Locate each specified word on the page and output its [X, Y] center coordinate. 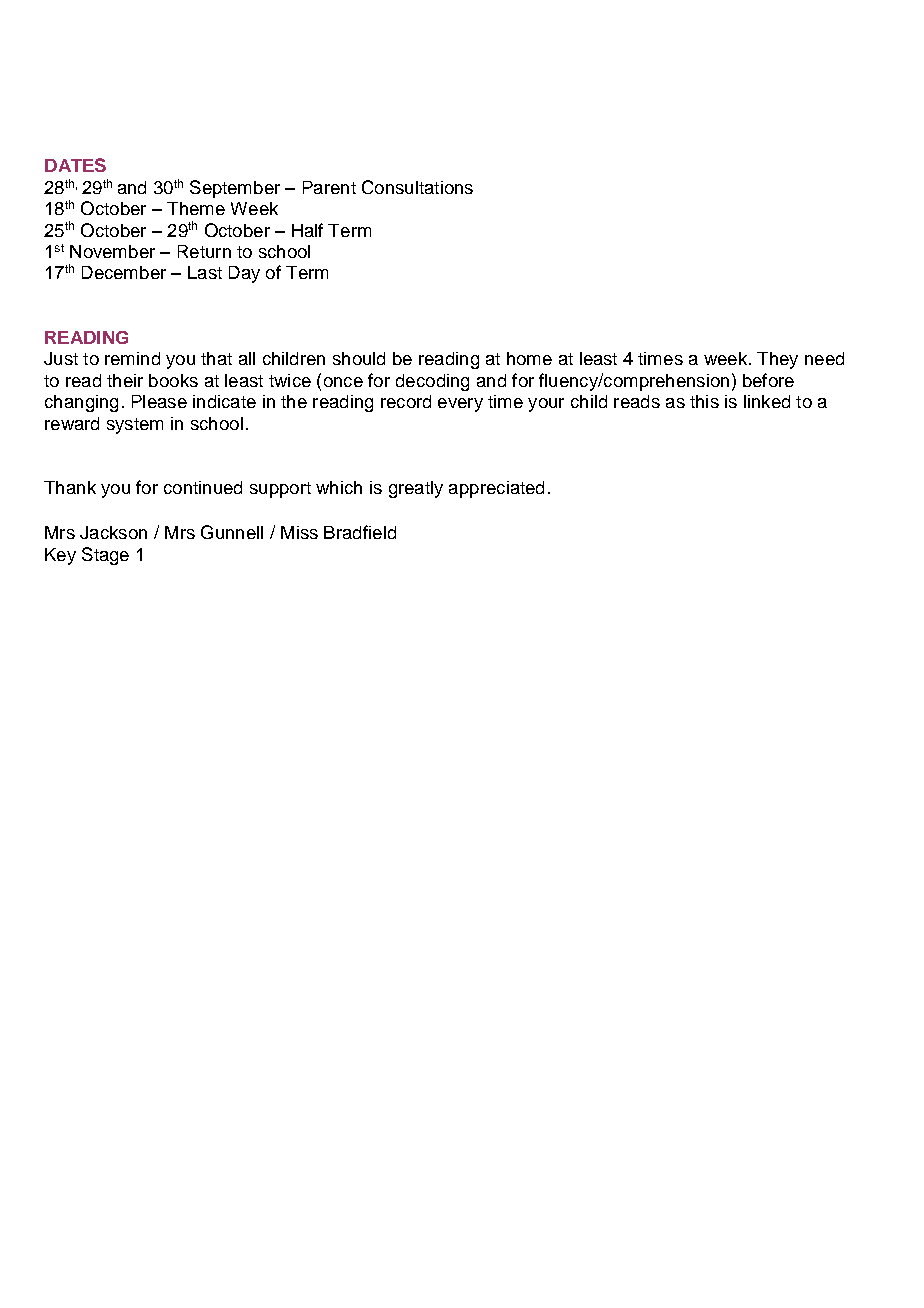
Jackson [113, 532]
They [777, 360]
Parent [329, 187]
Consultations [417, 187]
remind [132, 358]
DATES [75, 165]
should [359, 358]
